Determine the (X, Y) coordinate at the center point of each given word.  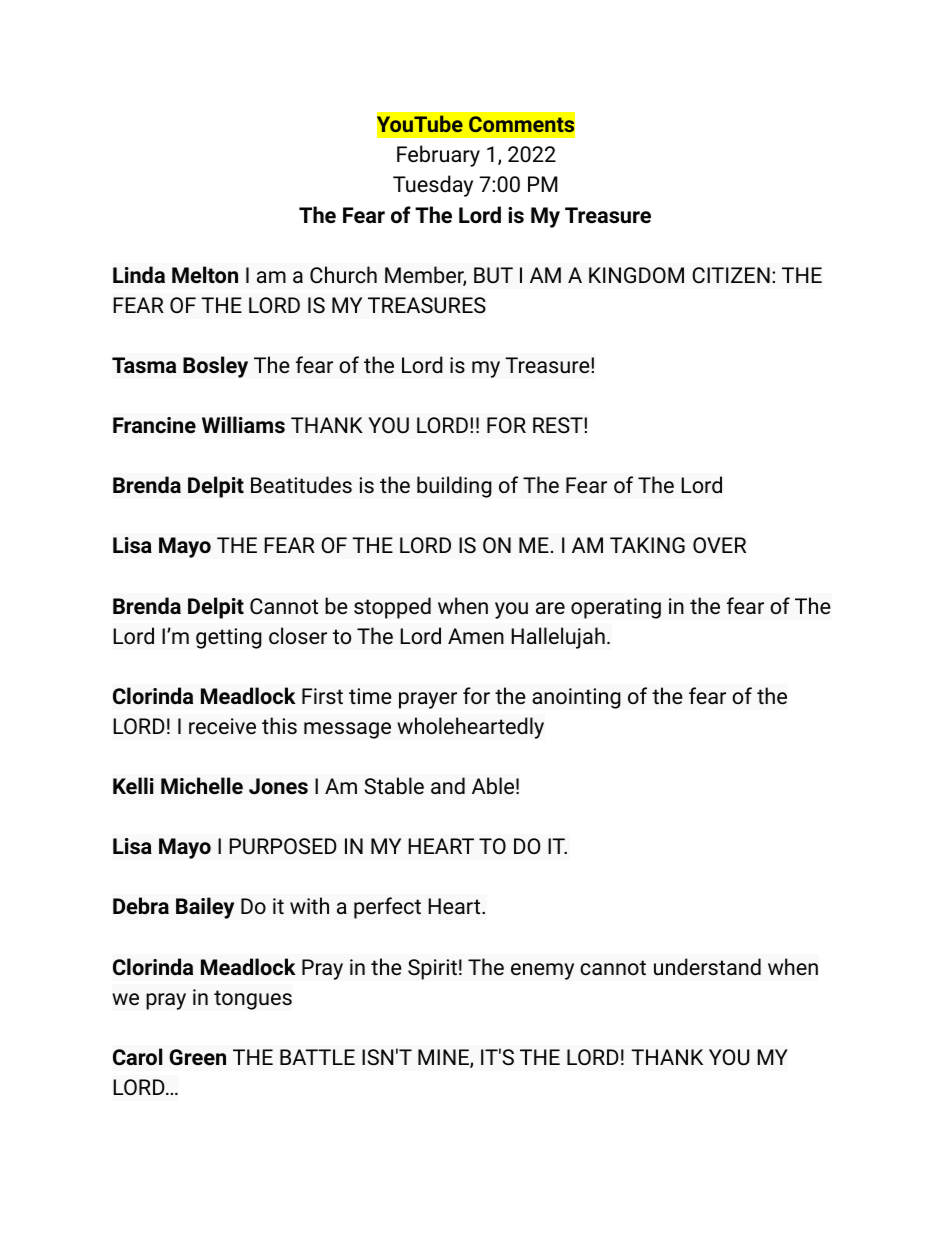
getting (229, 638)
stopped (392, 608)
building (454, 487)
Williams (243, 424)
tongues (253, 1000)
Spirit (432, 969)
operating (616, 608)
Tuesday (433, 186)
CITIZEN (731, 275)
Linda (139, 274)
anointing (576, 698)
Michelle (202, 786)
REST (559, 425)
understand (707, 967)
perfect (387, 908)
